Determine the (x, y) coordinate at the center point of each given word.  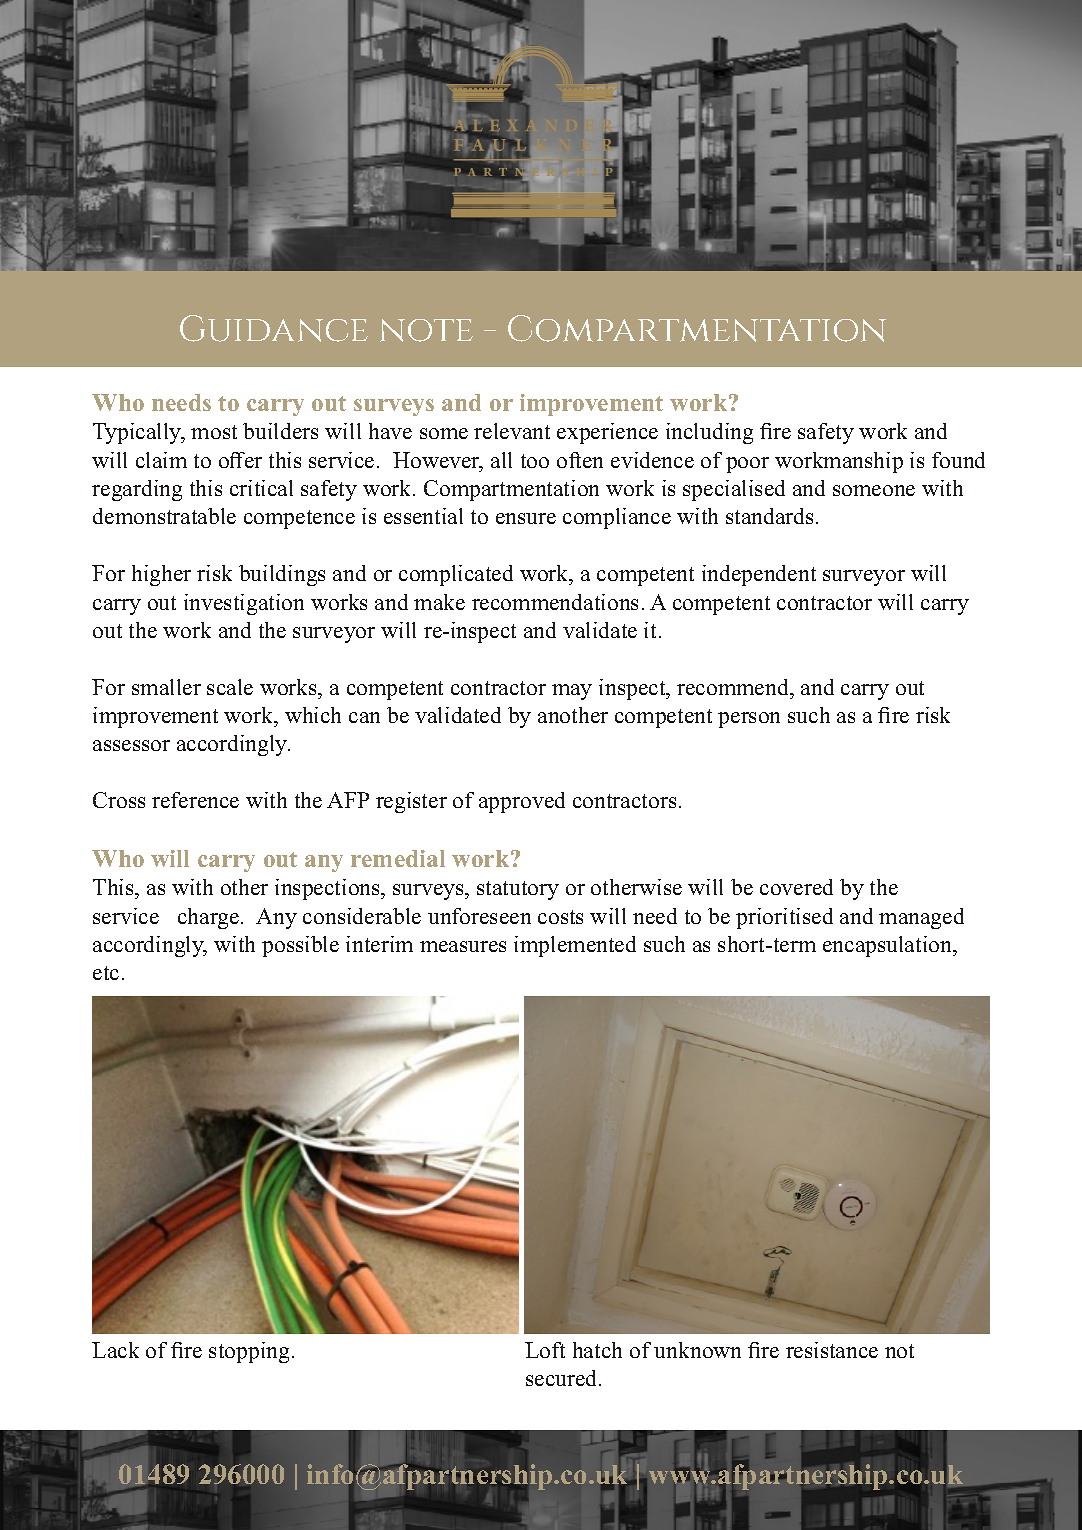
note (426, 330)
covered (796, 887)
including (709, 433)
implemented (575, 946)
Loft (545, 1350)
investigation (244, 604)
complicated (456, 575)
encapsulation (889, 946)
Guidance (274, 328)
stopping (249, 1352)
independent (759, 575)
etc (106, 973)
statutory (518, 890)
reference (195, 800)
